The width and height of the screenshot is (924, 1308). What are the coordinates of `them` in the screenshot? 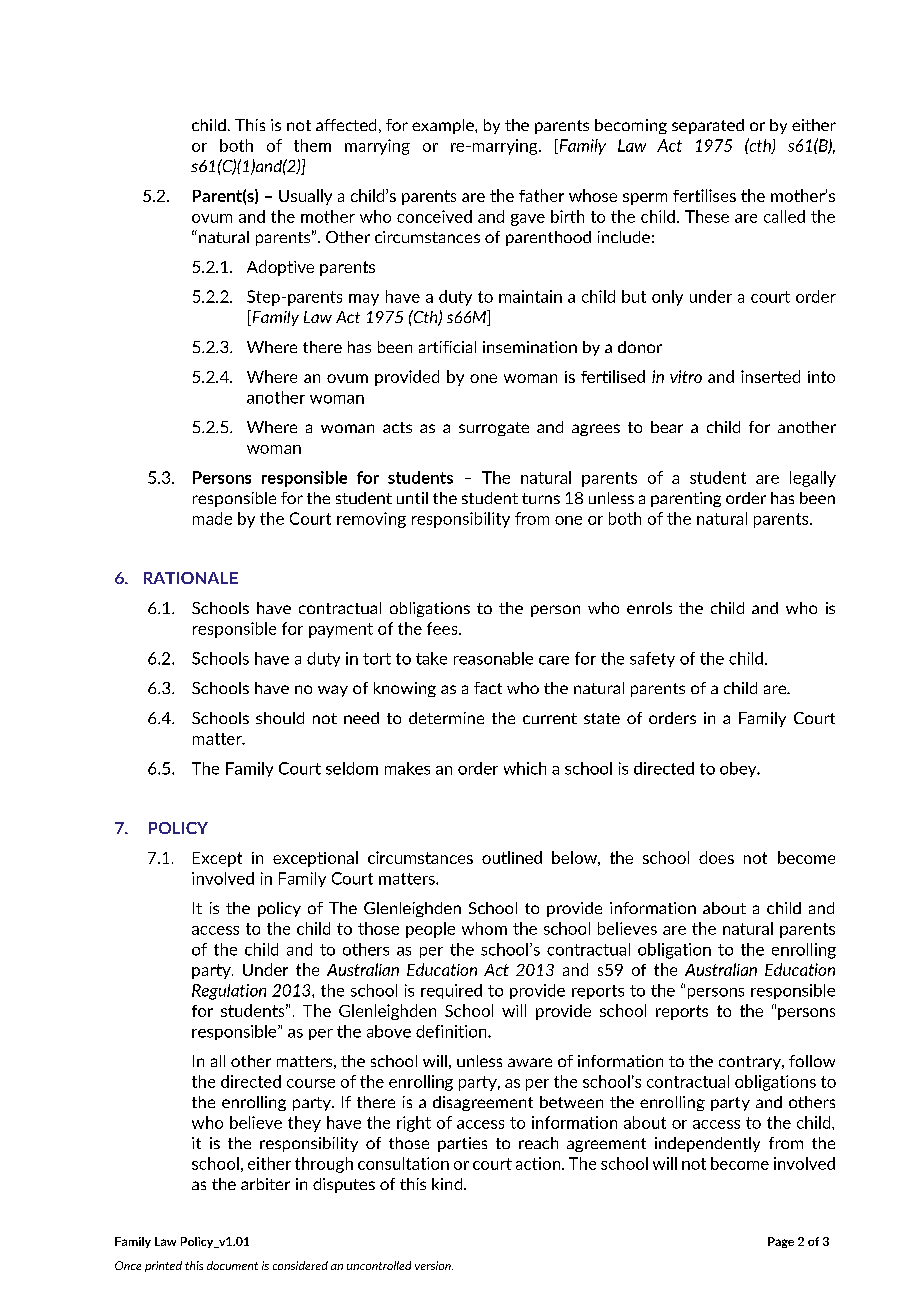 It's located at (312, 145).
